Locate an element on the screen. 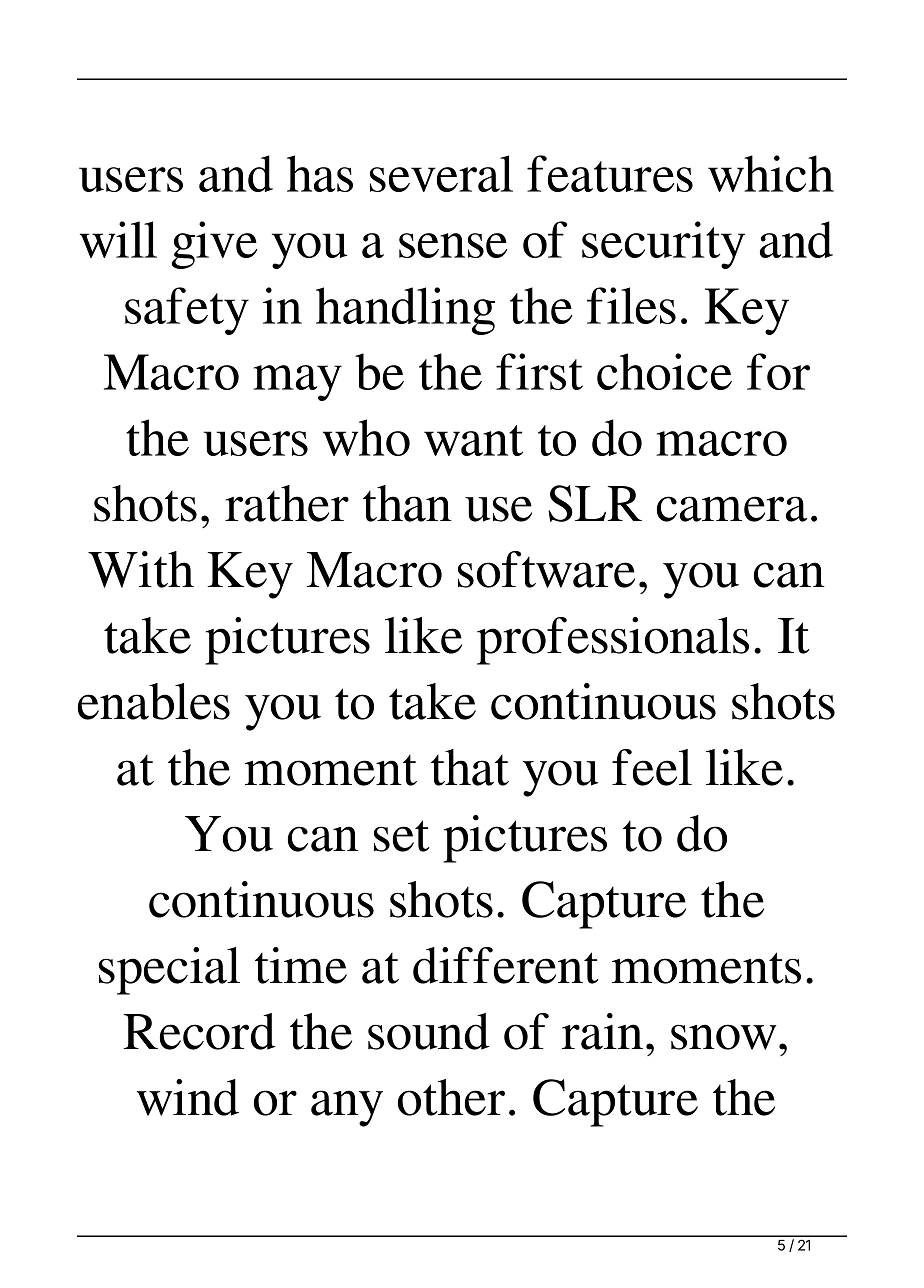  that is located at coordinates (470, 767).
